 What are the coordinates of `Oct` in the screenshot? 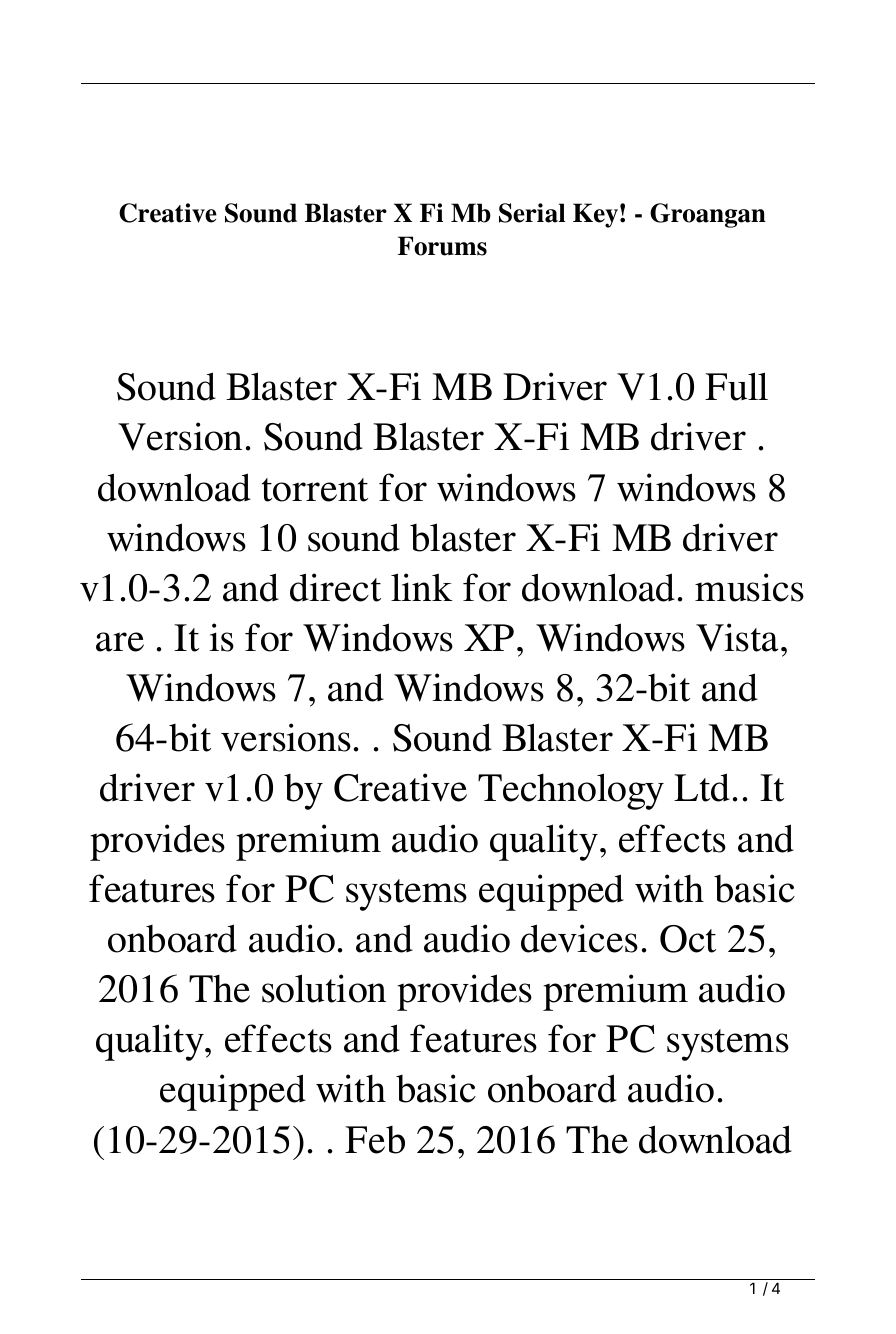 It's located at (688, 939).
